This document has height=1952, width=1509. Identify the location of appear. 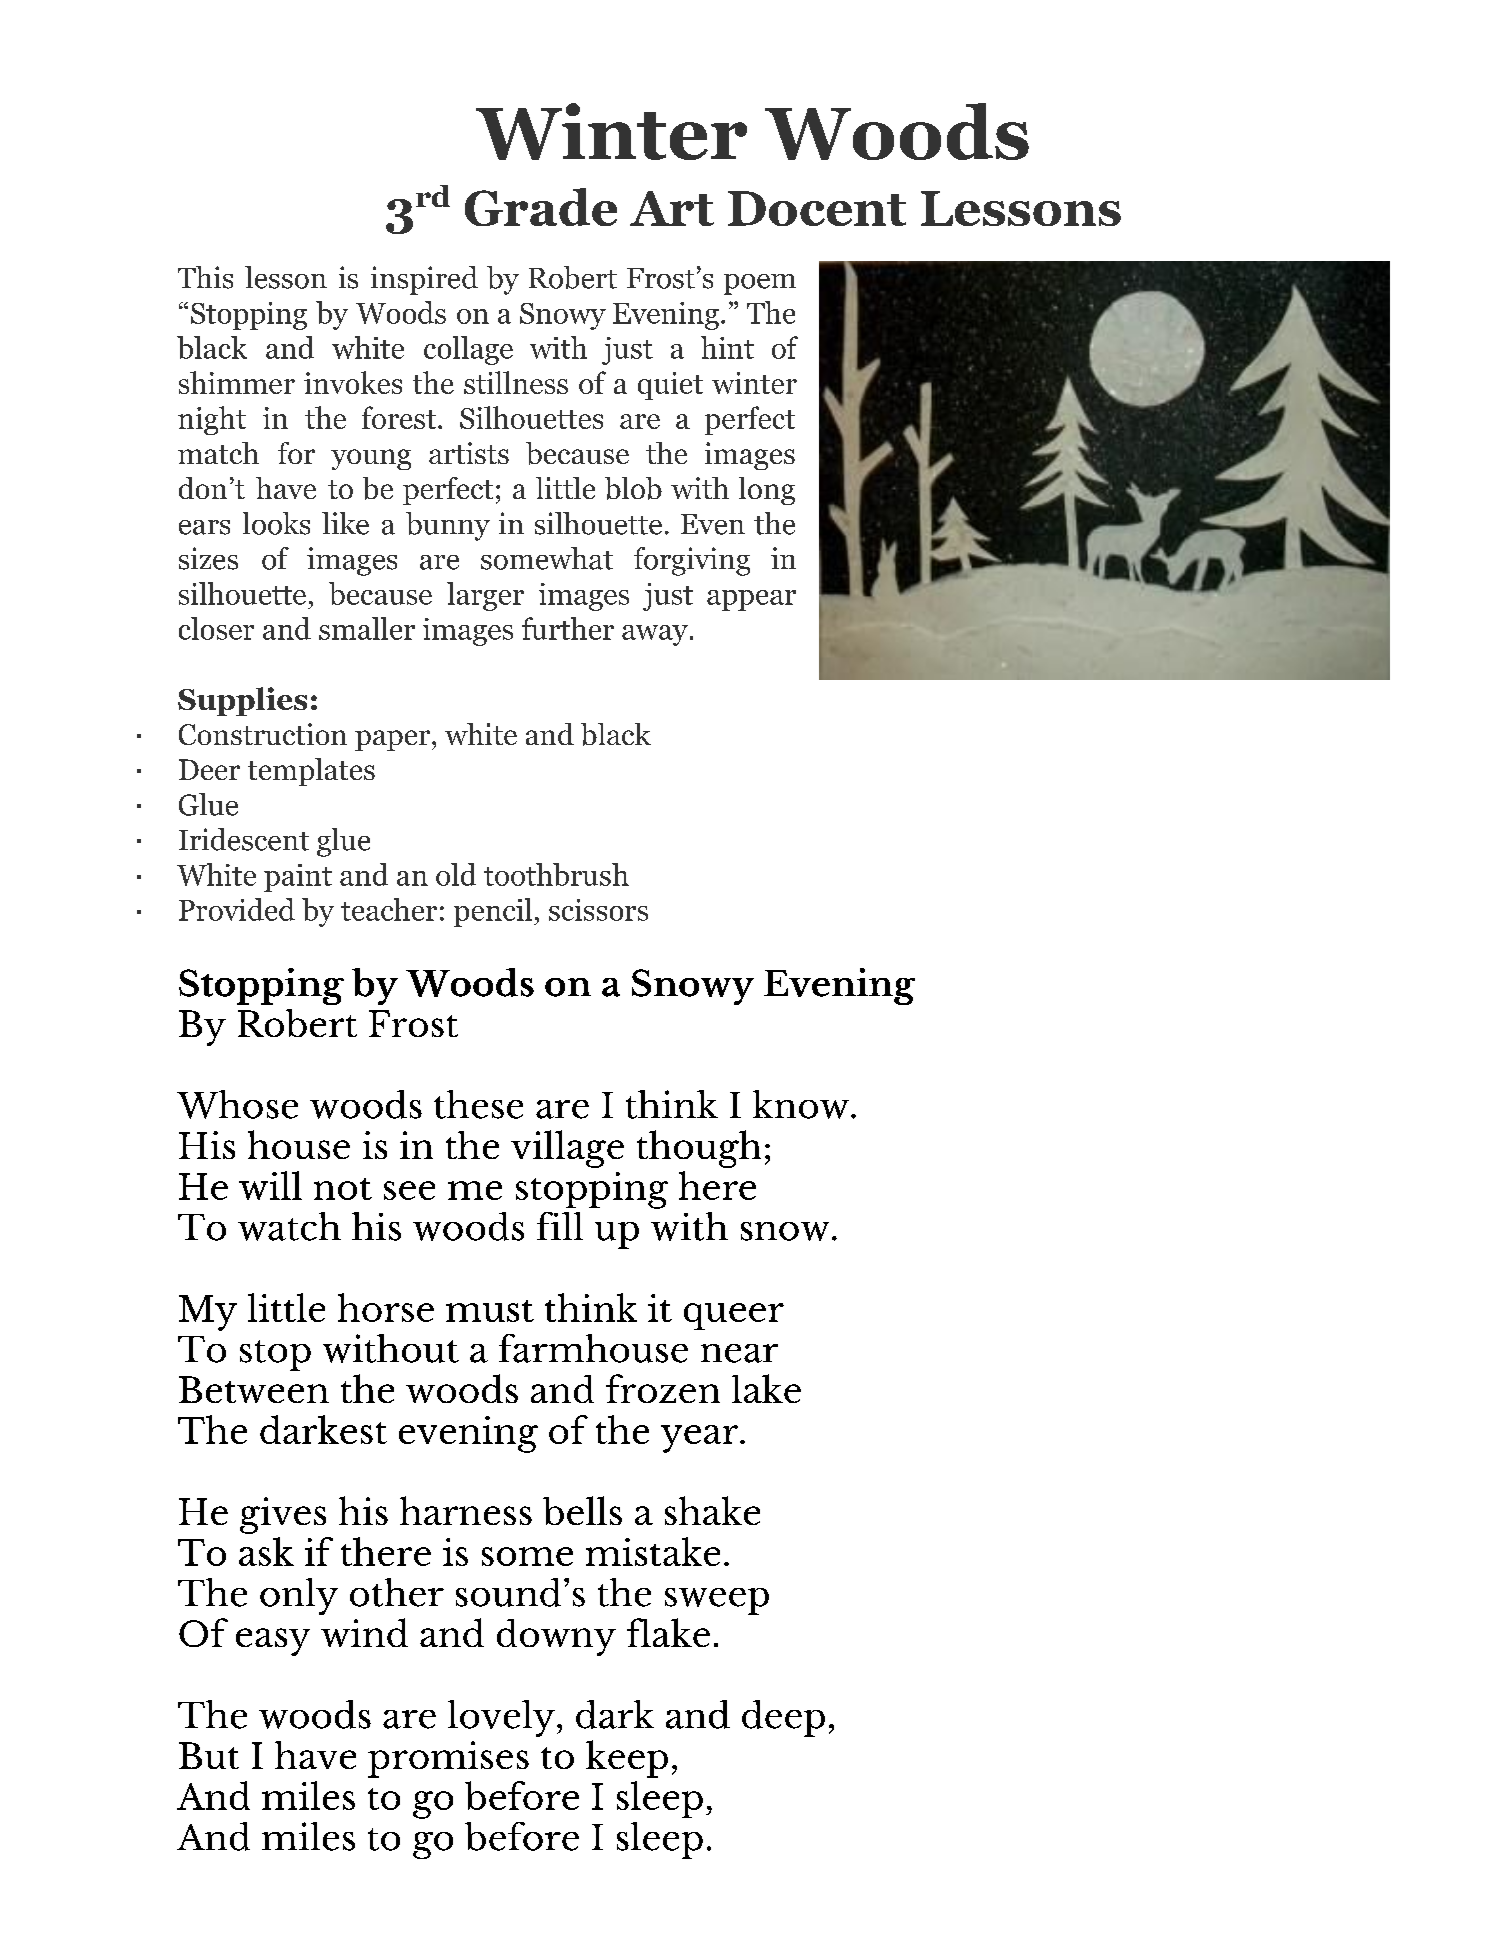
(751, 600).
